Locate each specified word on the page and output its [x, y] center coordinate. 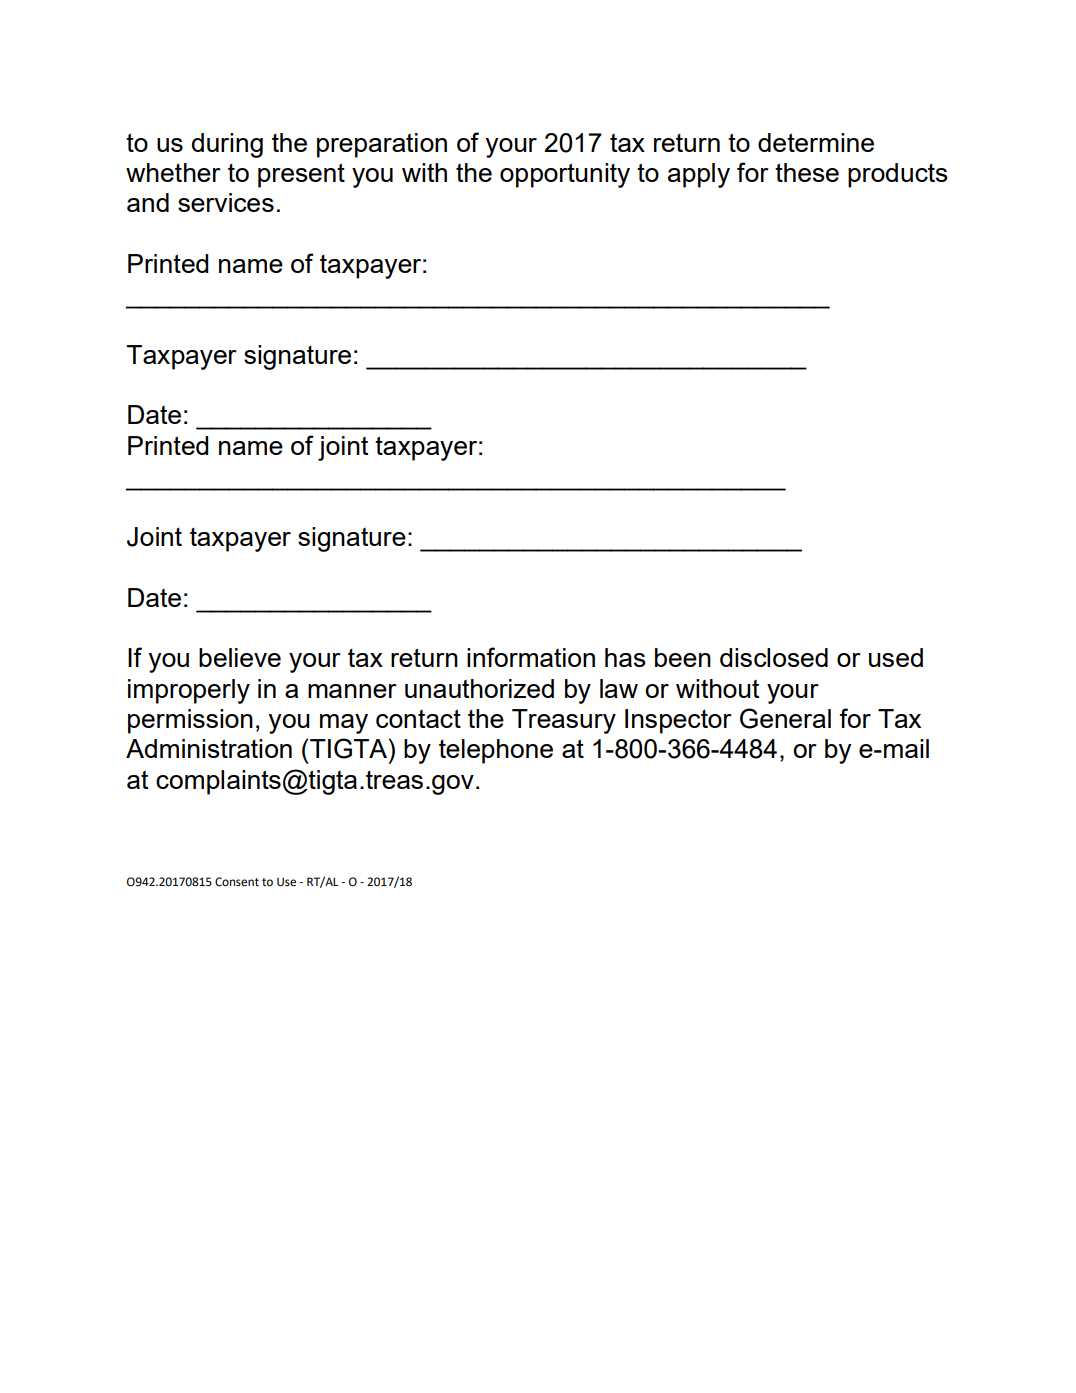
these [807, 172]
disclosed [774, 657]
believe [240, 657]
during [227, 145]
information [531, 657]
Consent [237, 882]
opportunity [565, 175]
